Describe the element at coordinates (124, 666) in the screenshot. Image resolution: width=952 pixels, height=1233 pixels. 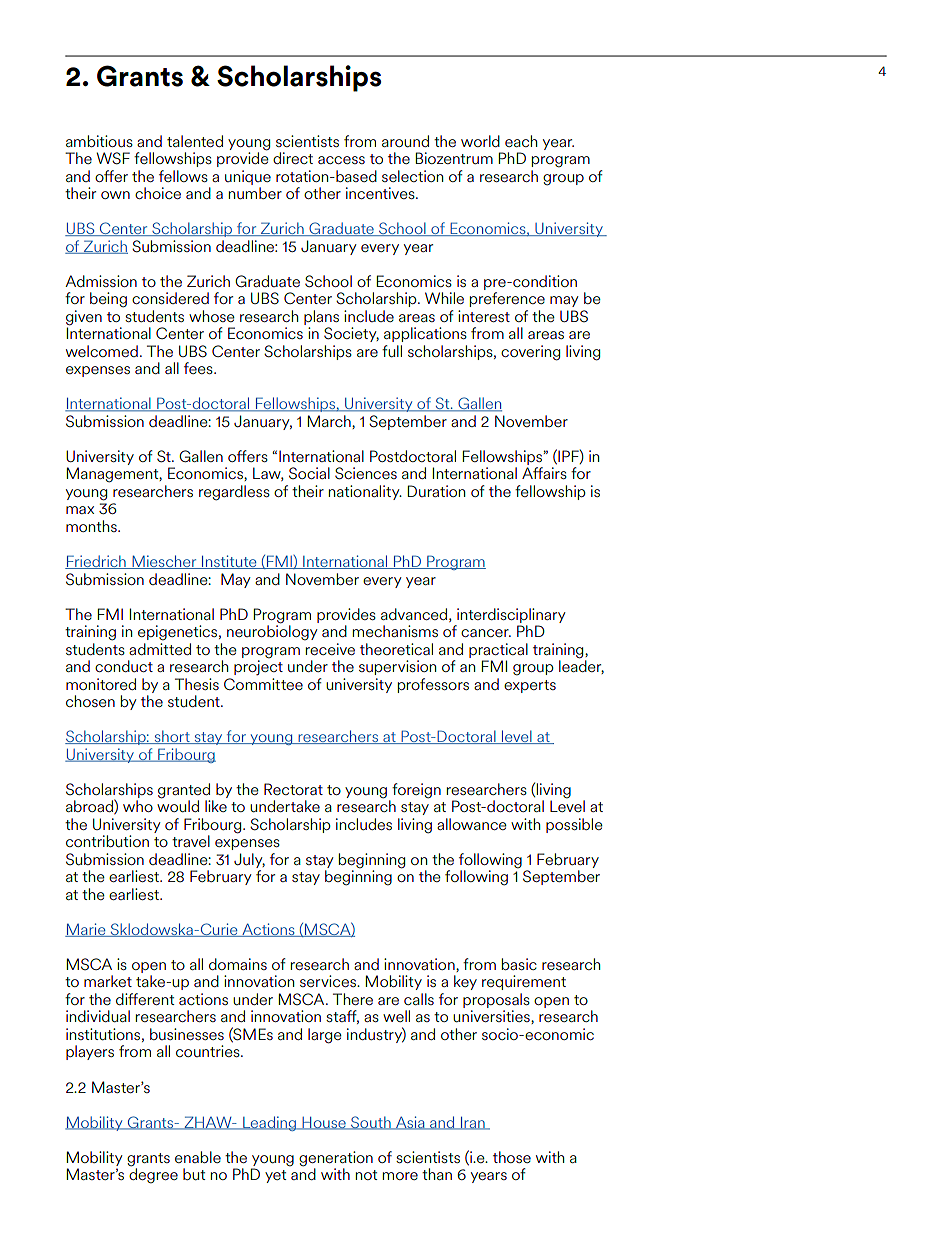
I see `conduct` at that location.
